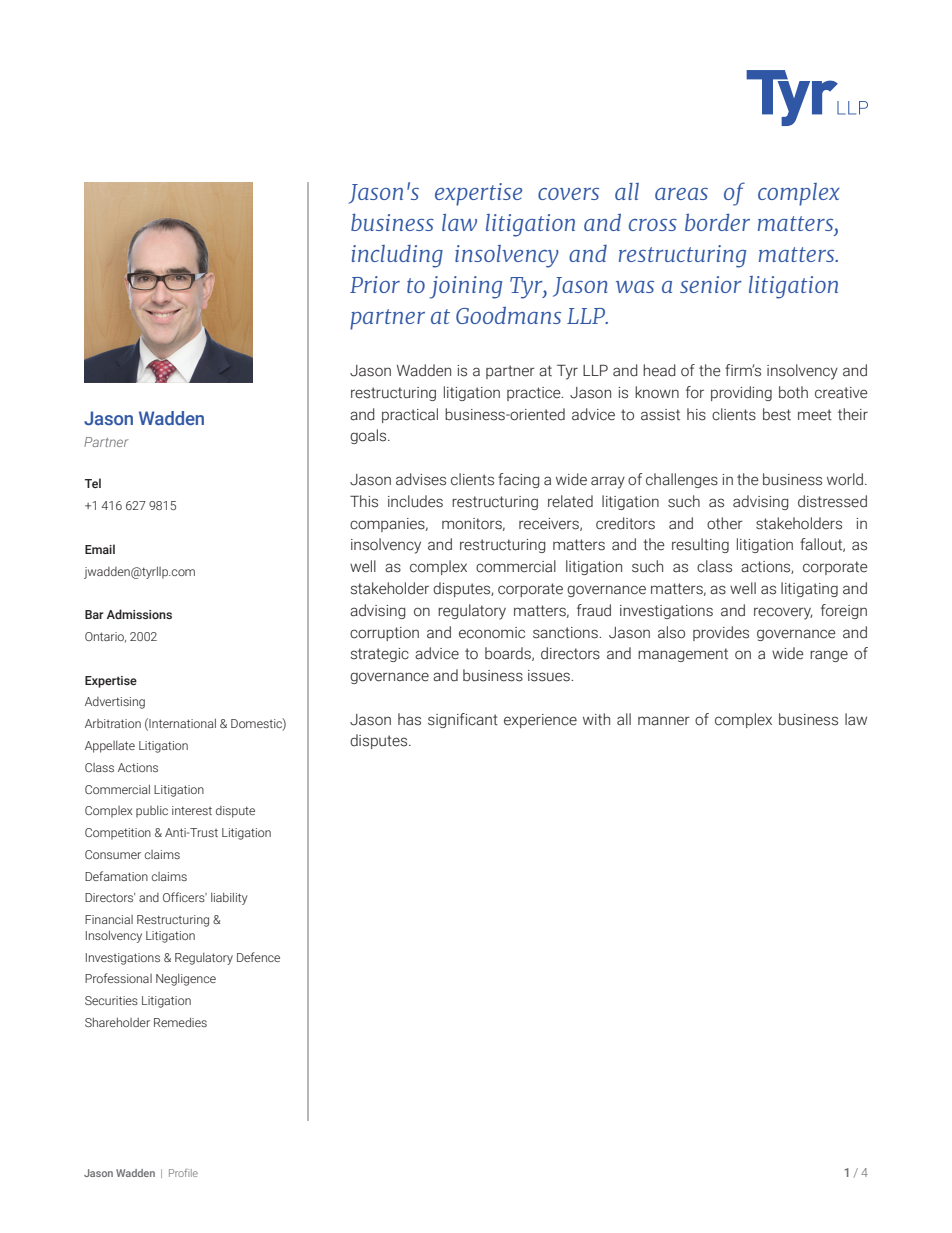 This document has height=1233, width=952. Describe the element at coordinates (463, 720) in the document. I see `significant` at that location.
